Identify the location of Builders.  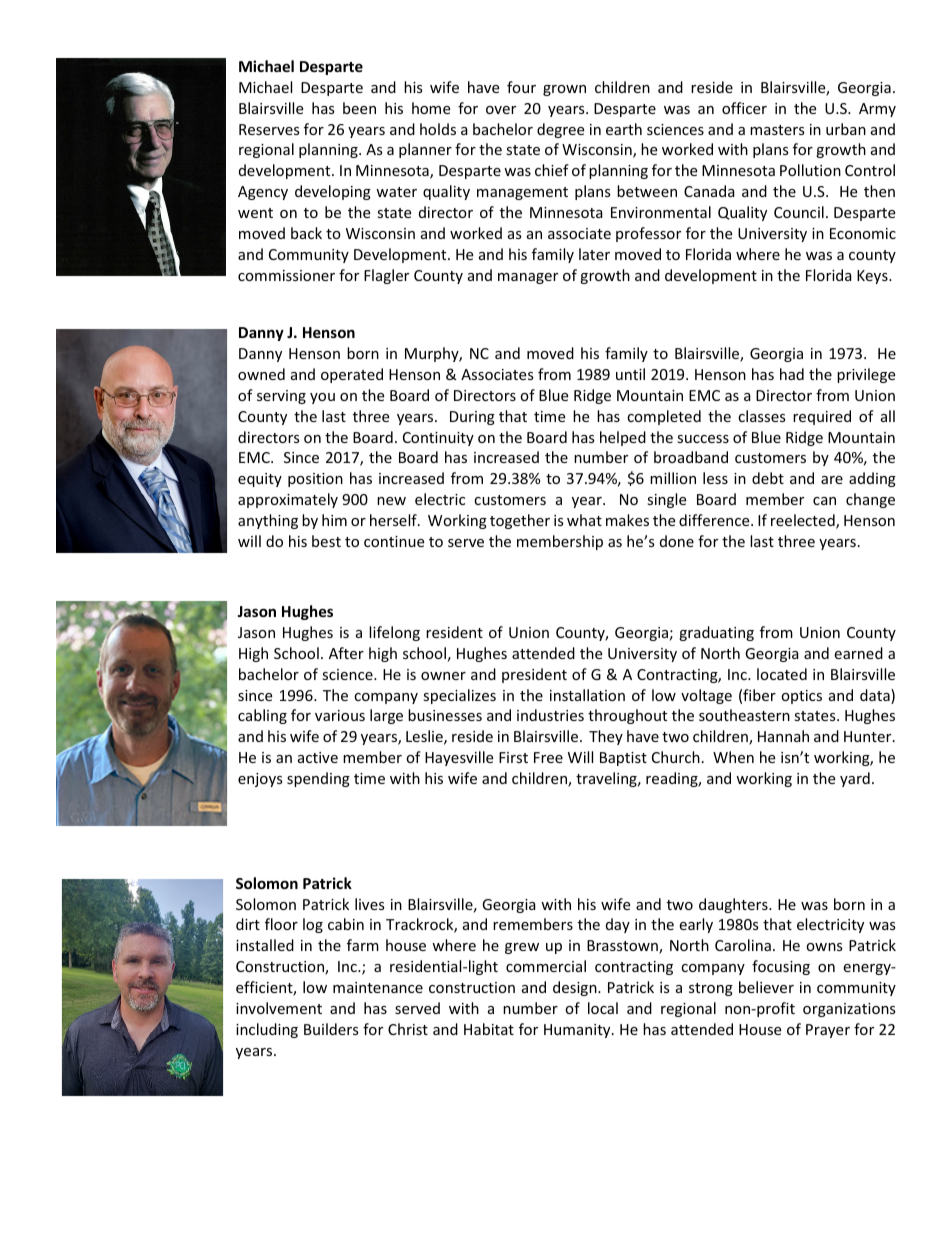
(331, 1029).
